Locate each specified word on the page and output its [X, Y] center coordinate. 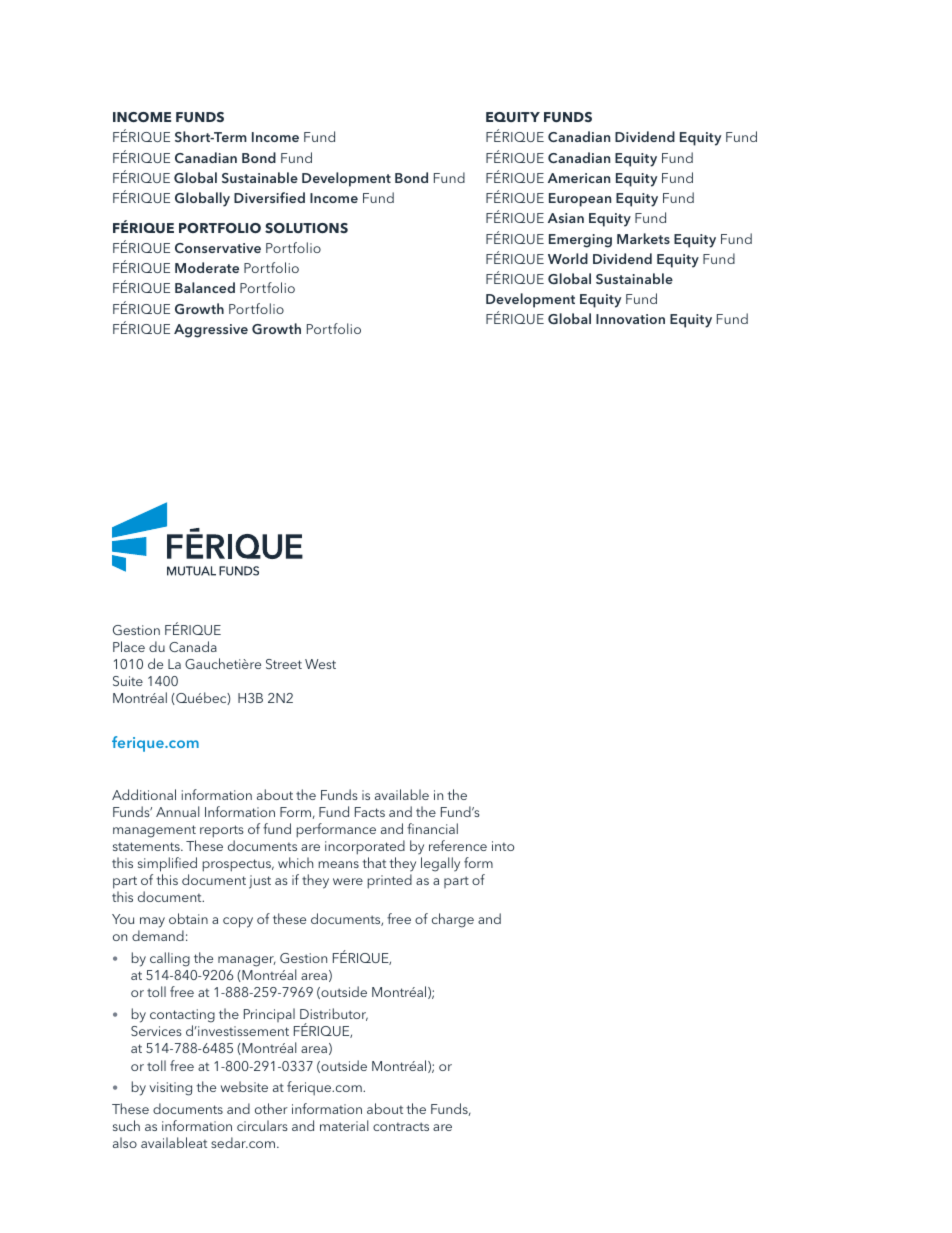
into [503, 846]
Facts [370, 812]
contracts [401, 1126]
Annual [178, 811]
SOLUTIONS [306, 228]
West [320, 664]
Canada [193, 646]
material [344, 1125]
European [580, 200]
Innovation [630, 319]
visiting [170, 1089]
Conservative [218, 248]
